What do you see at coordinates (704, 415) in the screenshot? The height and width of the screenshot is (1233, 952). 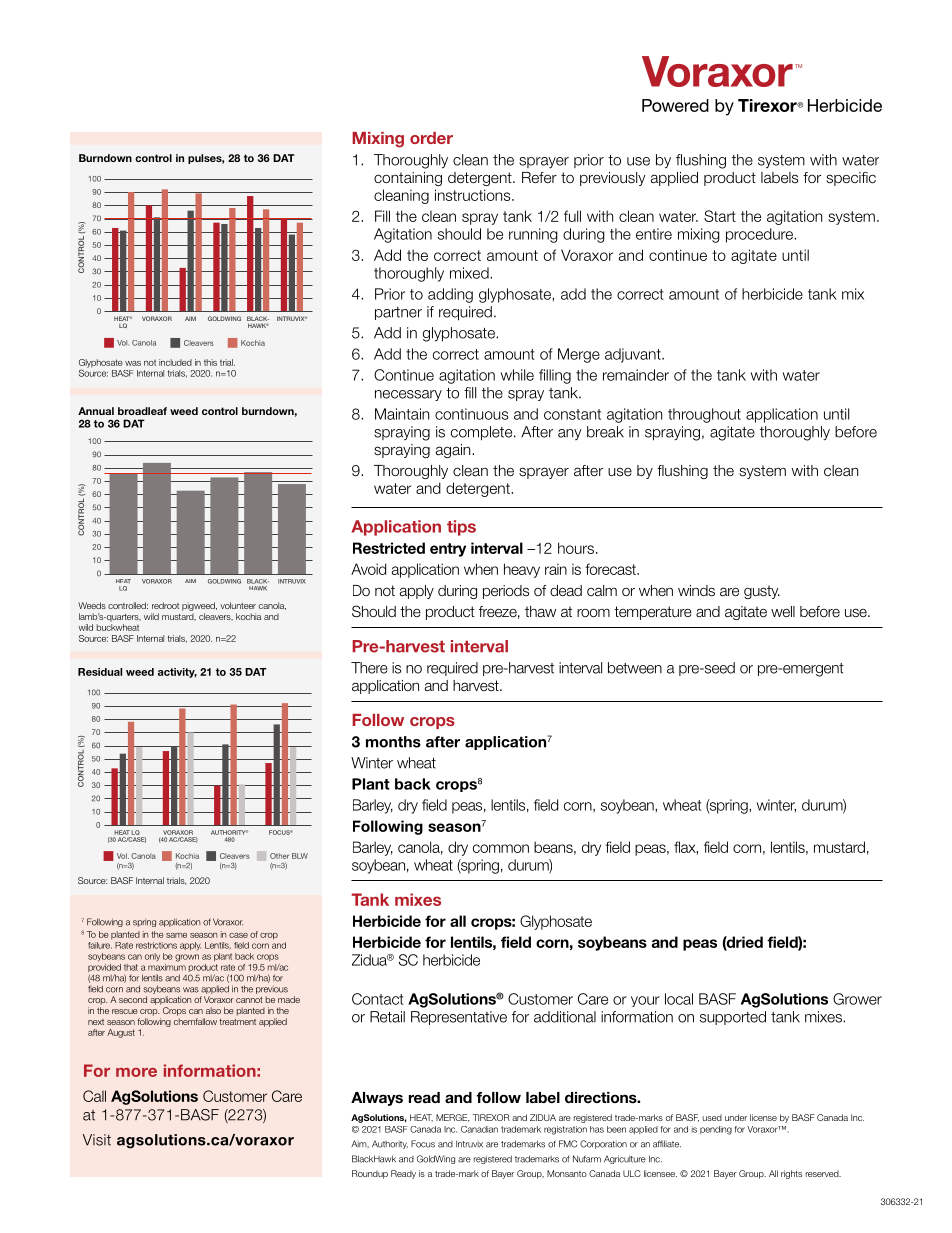 I see `throughout` at bounding box center [704, 415].
